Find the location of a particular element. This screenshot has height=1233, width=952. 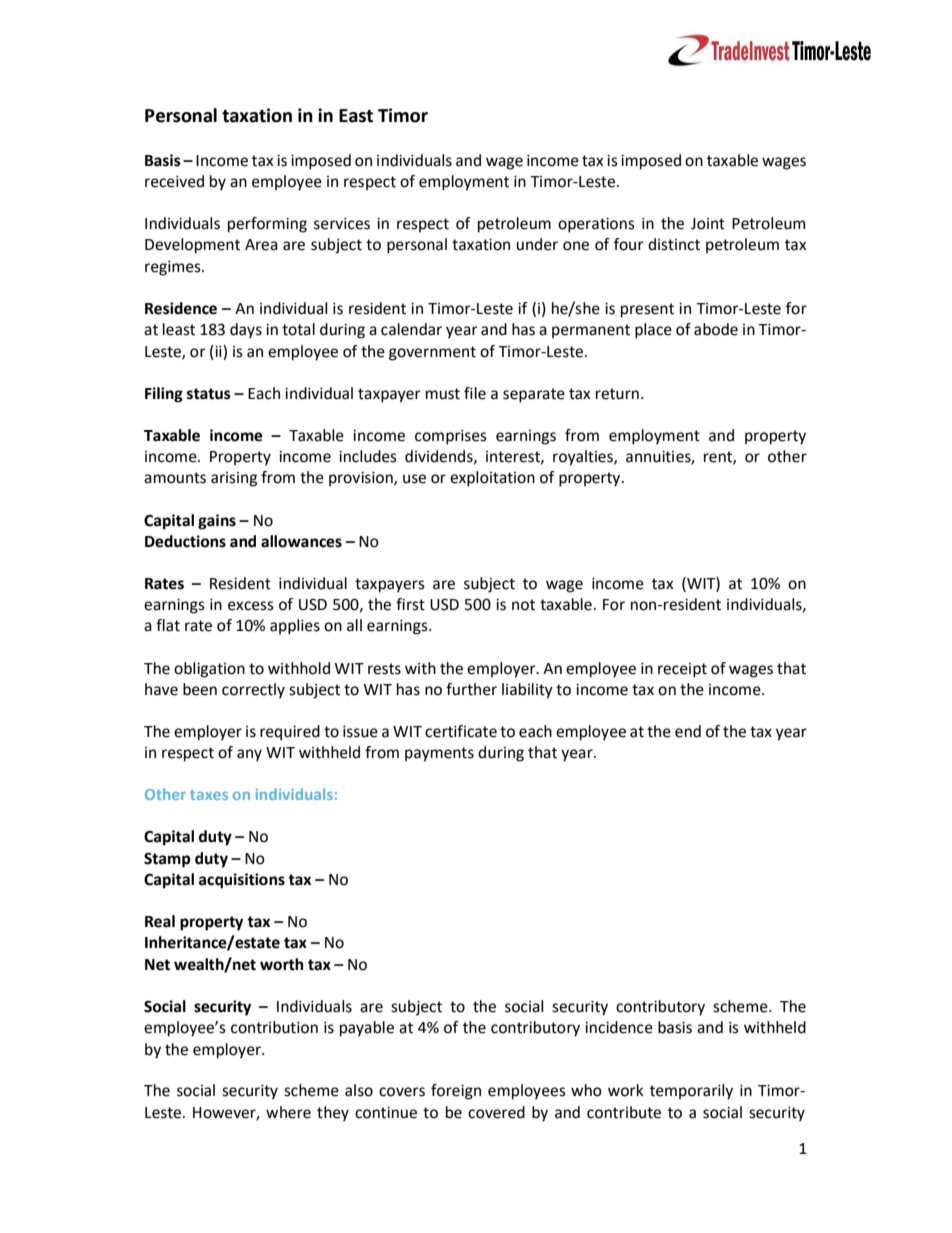

work is located at coordinates (626, 1090).
